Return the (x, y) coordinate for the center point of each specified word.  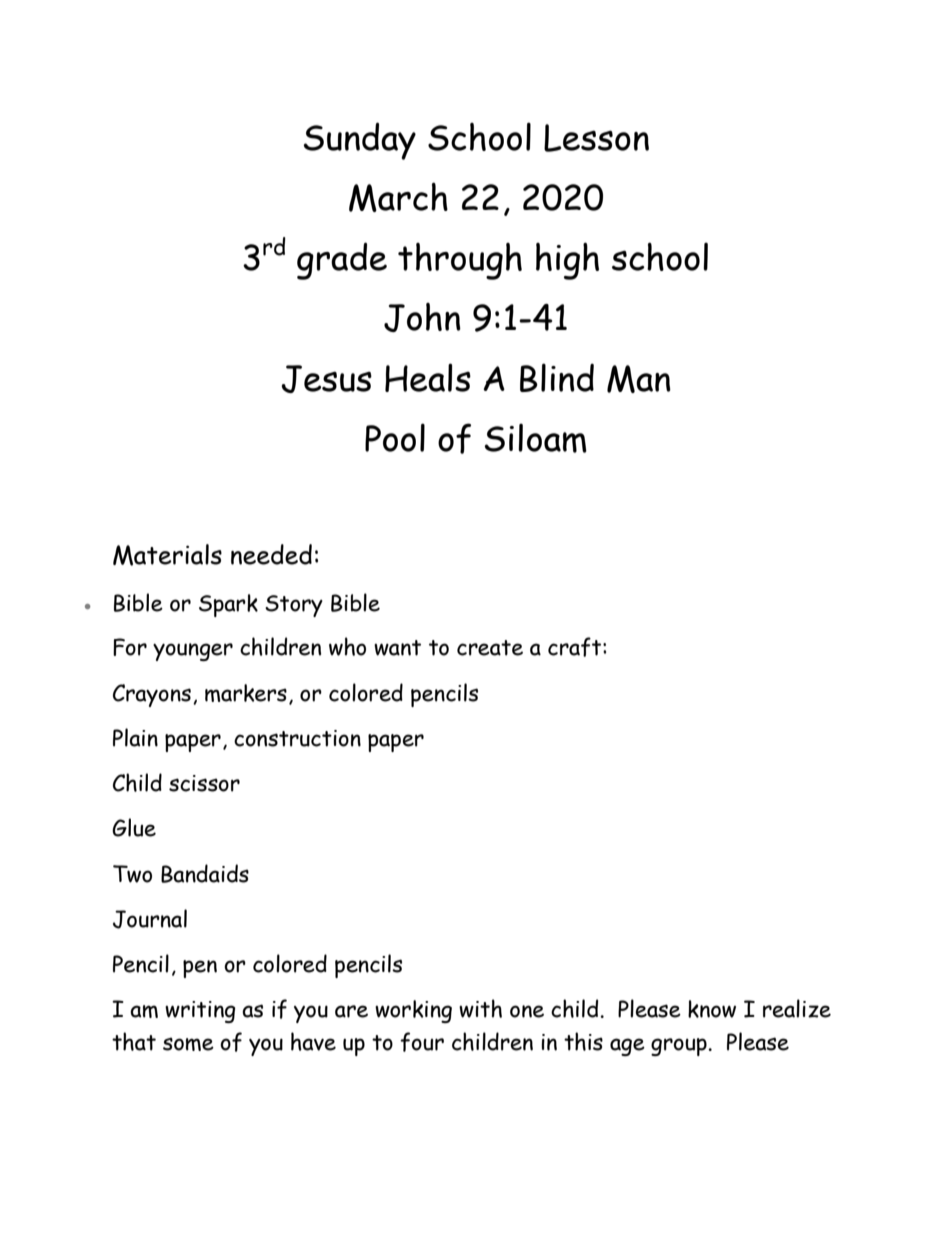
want (397, 648)
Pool (395, 437)
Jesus (327, 379)
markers (246, 693)
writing (200, 1012)
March (398, 197)
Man (639, 379)
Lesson (596, 138)
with (480, 1008)
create (490, 648)
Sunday (359, 141)
